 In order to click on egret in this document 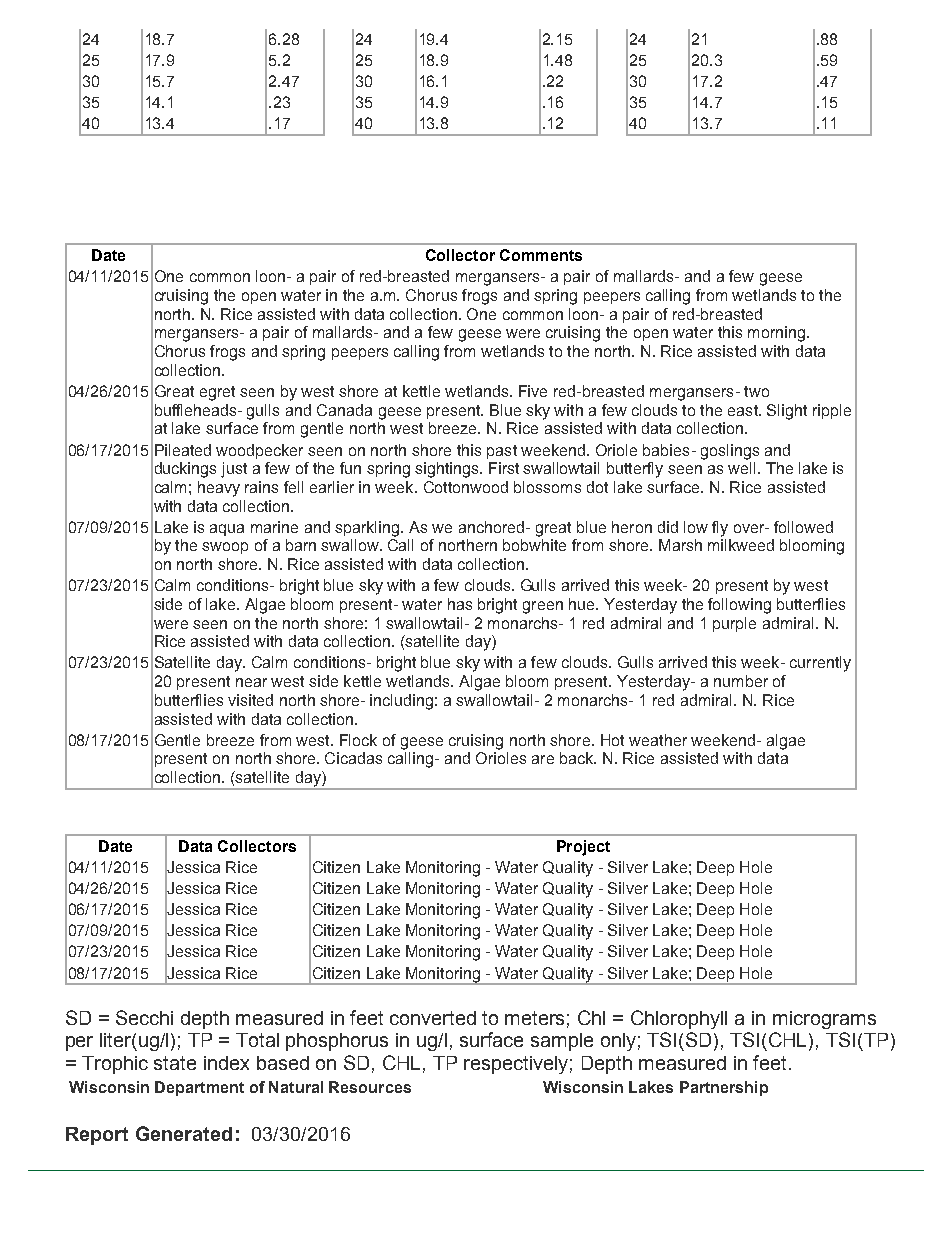, I will do `click(217, 393)`.
